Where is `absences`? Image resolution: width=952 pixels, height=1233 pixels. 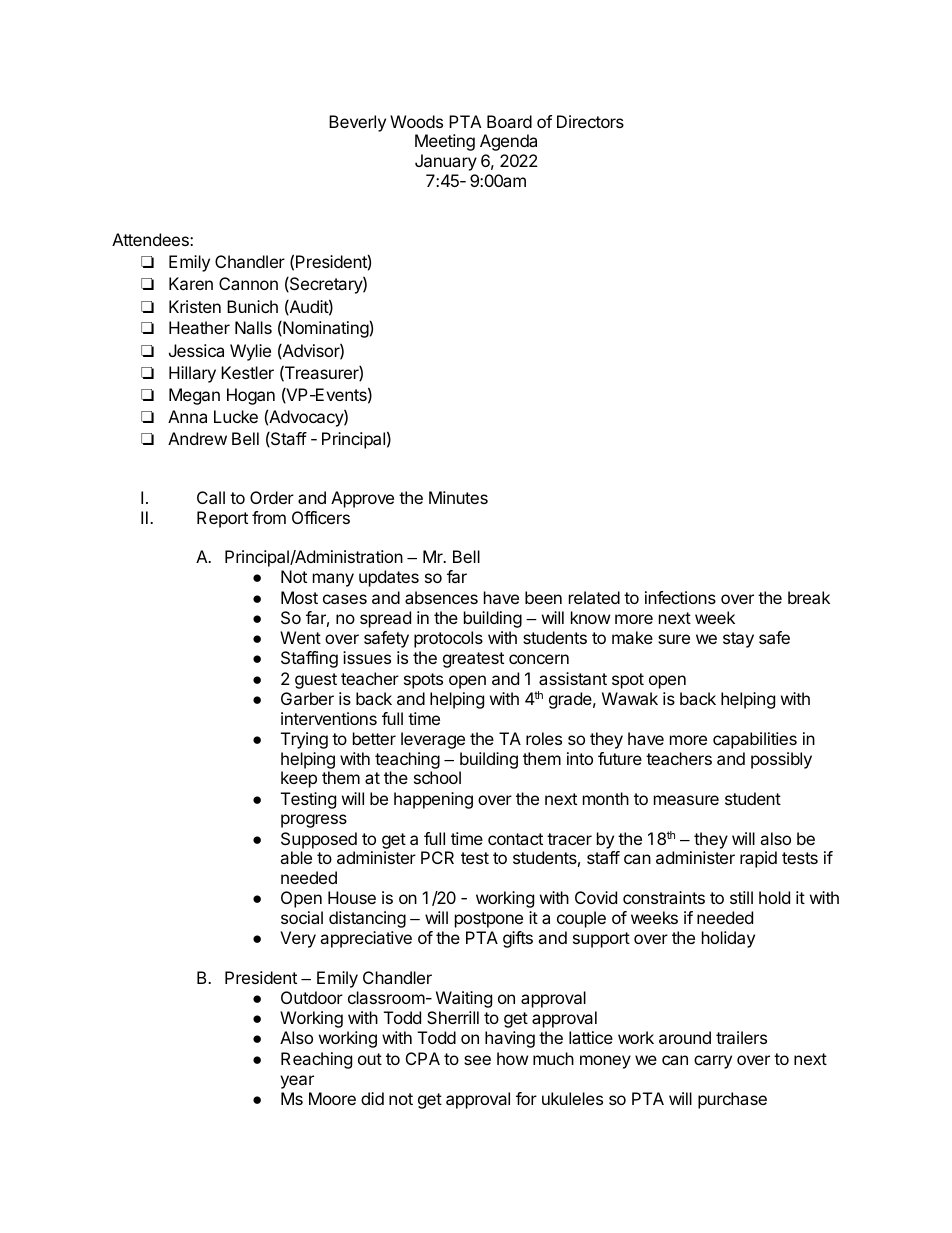 absences is located at coordinates (441, 597).
